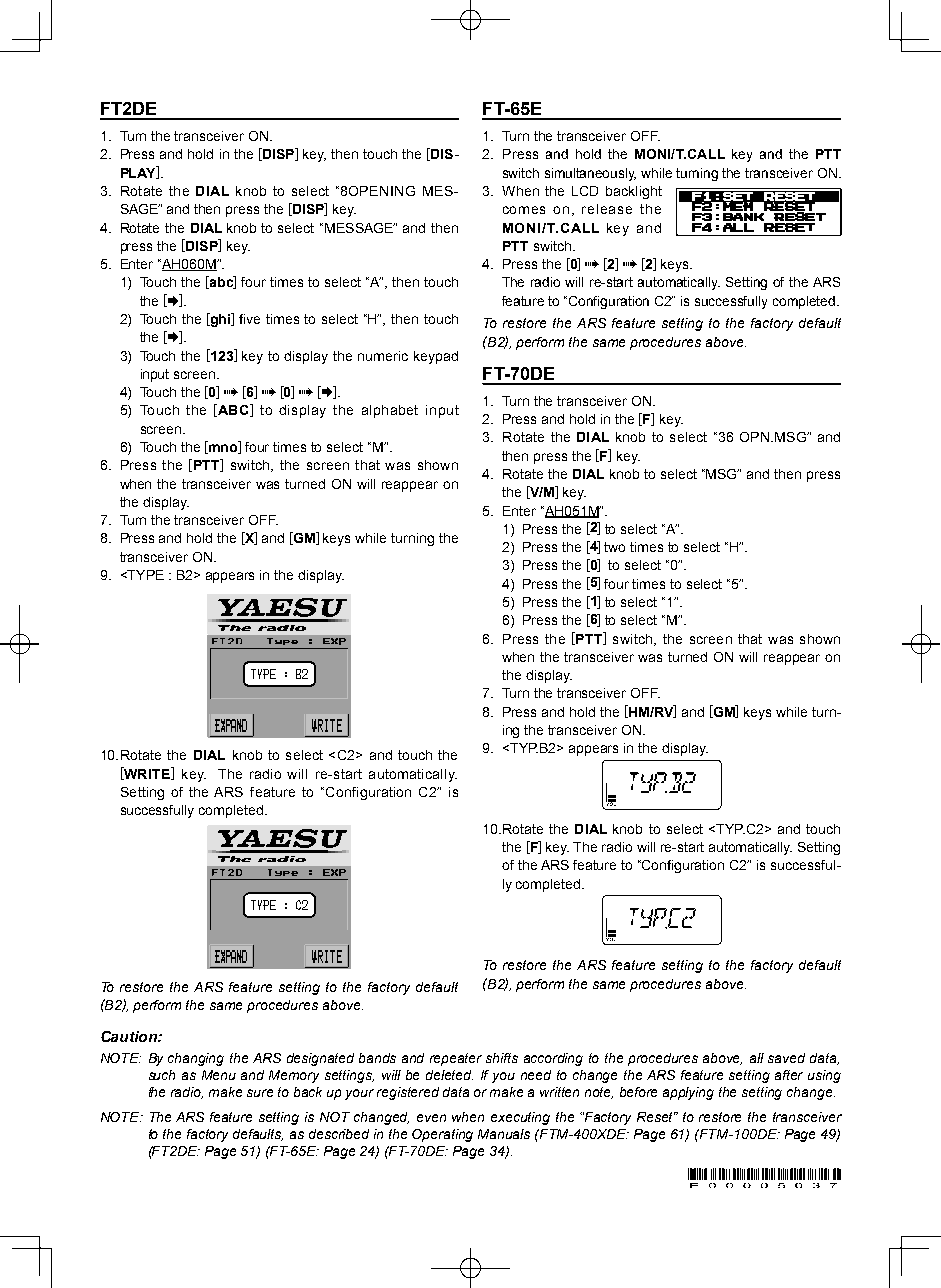 The image size is (941, 1288). Describe the element at coordinates (607, 209) in the page. I see `release` at that location.
